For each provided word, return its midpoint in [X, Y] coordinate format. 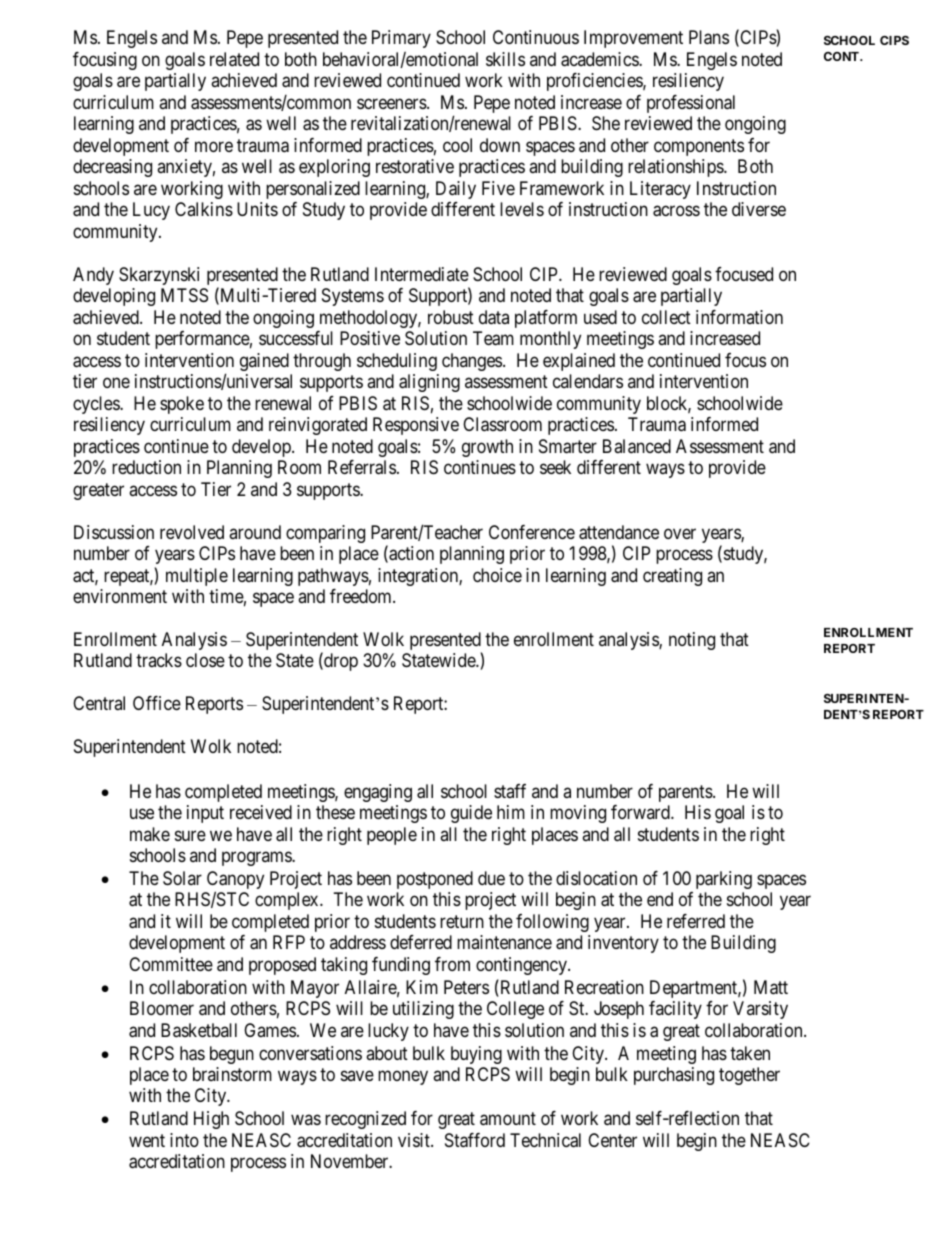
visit [415, 1140]
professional [691, 104]
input [205, 814]
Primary [401, 39]
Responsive [416, 426]
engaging [378, 793]
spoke [182, 405]
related [234, 59]
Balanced [637, 446]
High [211, 1120]
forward [641, 812]
